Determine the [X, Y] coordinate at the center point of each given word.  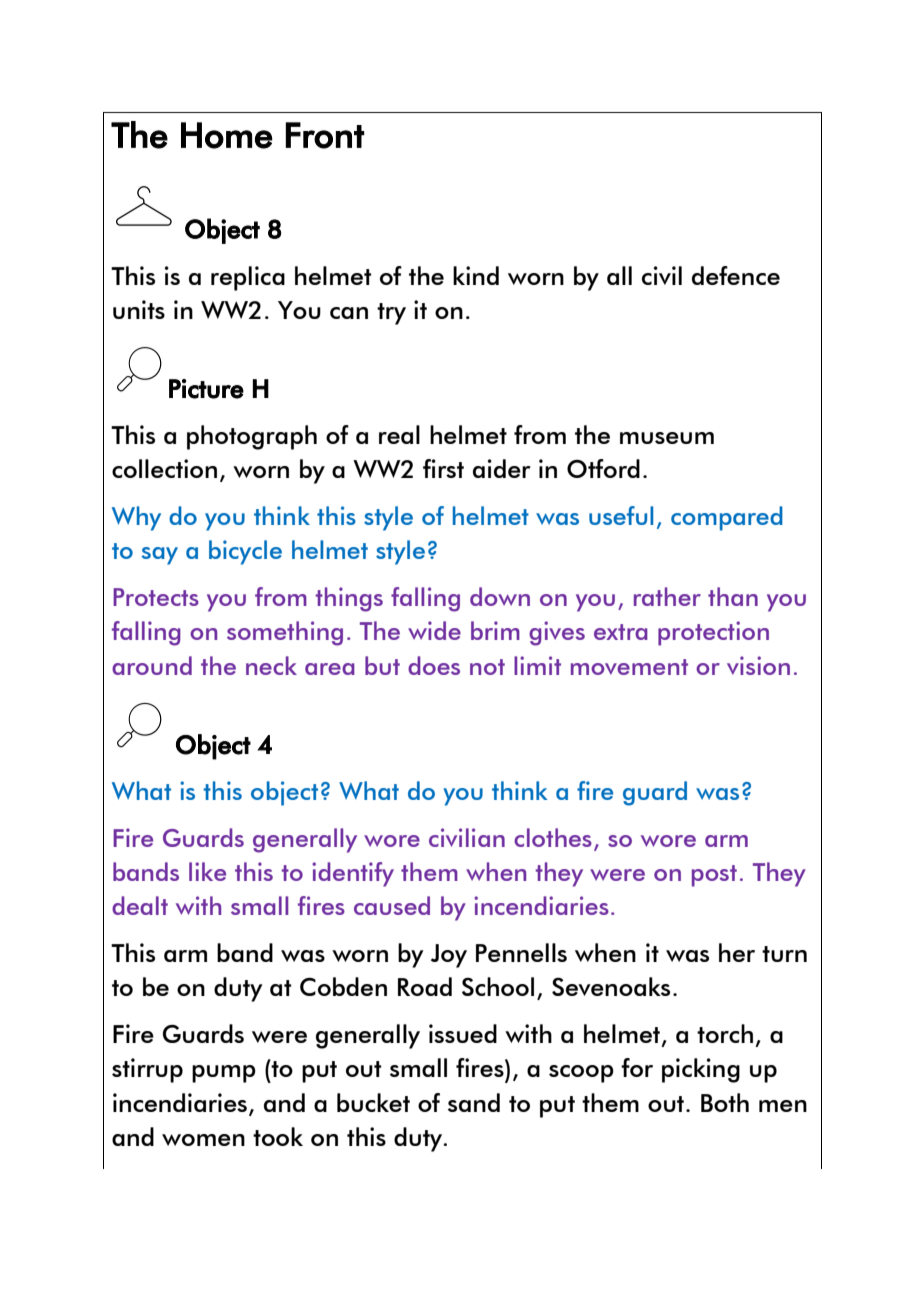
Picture [206, 389]
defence [736, 275]
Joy [449, 956]
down [500, 596]
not [487, 667]
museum [667, 438]
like [207, 871]
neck [271, 665]
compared [727, 518]
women [203, 1140]
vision [758, 665]
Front [325, 135]
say [159, 556]
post [714, 876]
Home [227, 135]
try [391, 314]
